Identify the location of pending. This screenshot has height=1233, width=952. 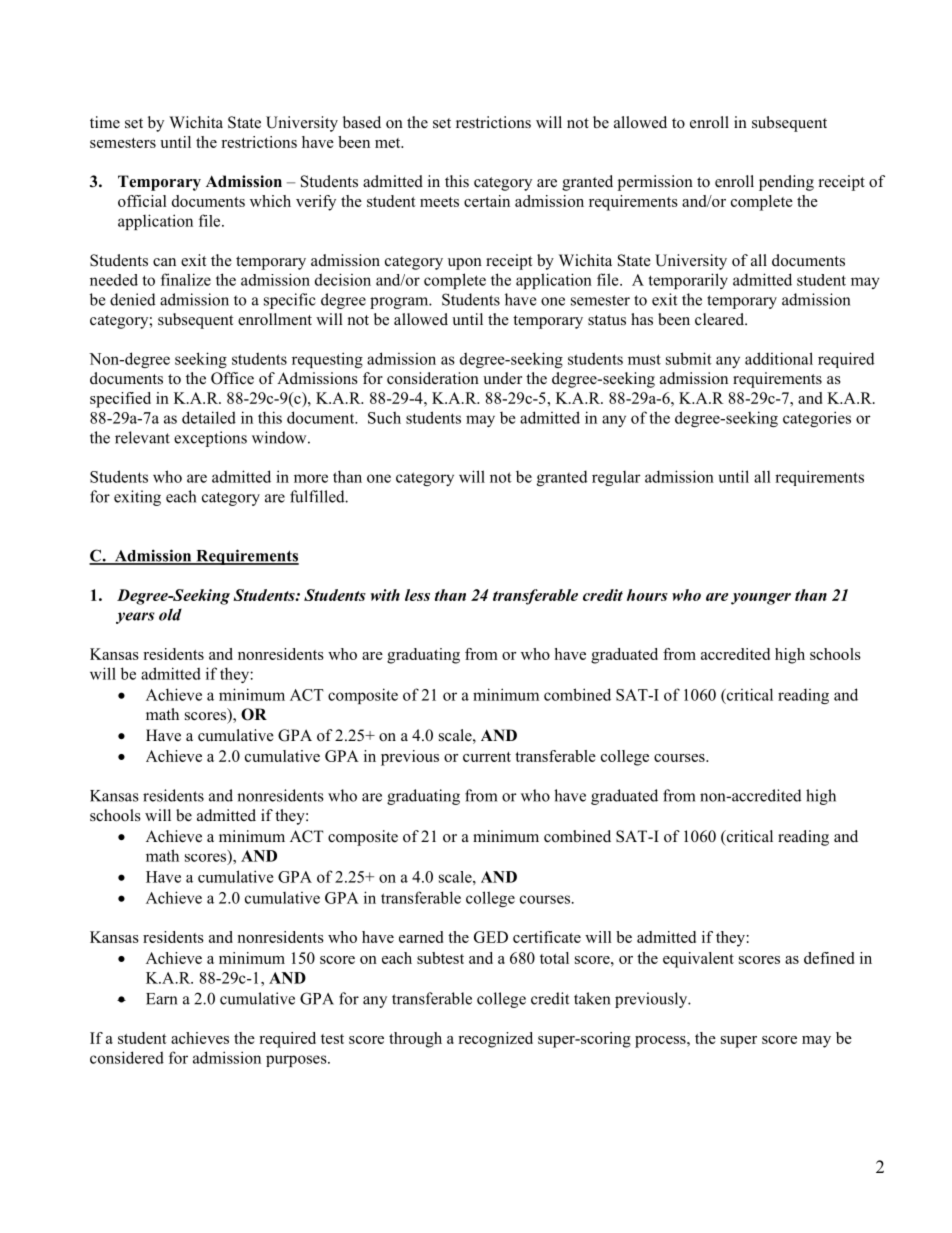
(786, 183).
